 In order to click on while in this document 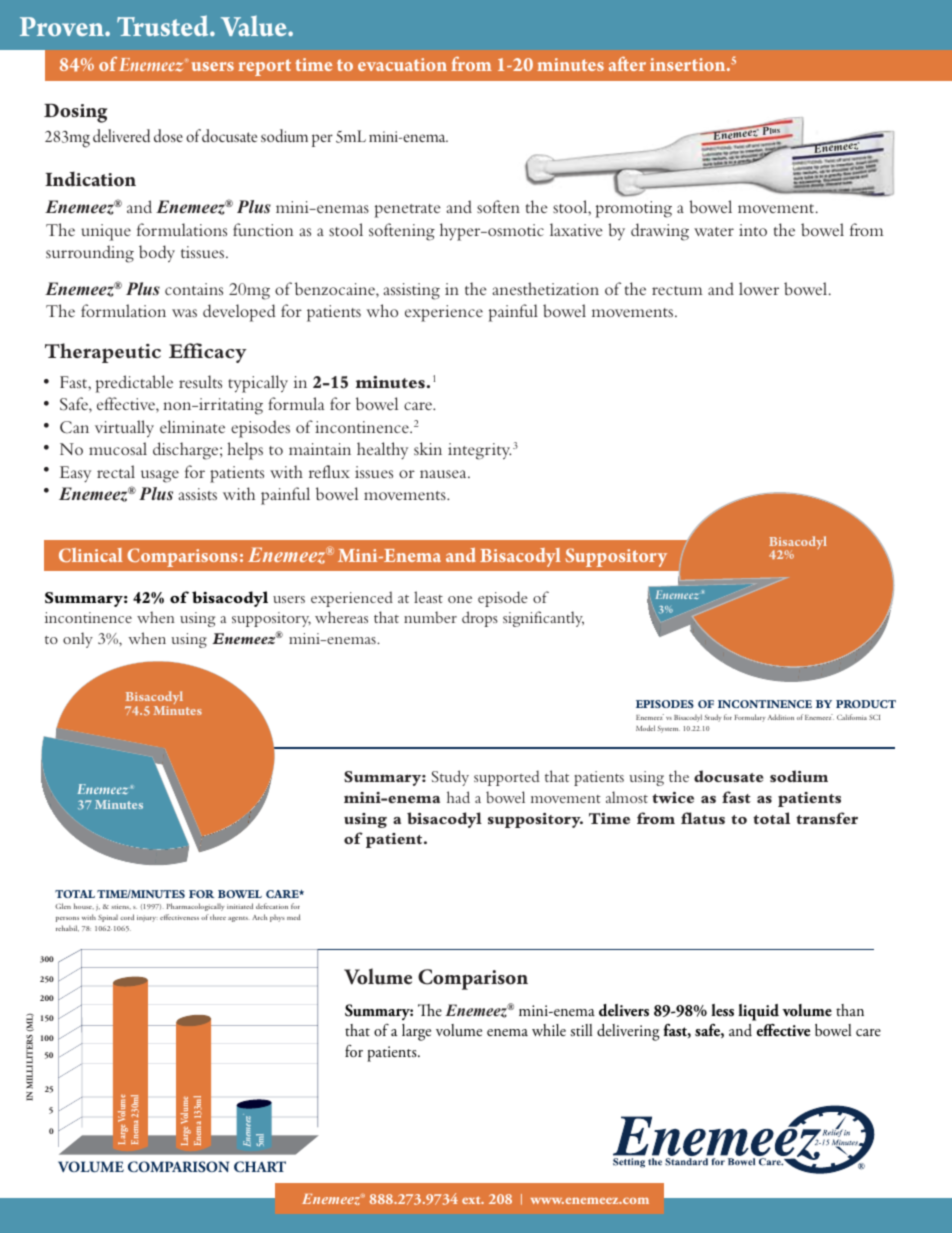, I will do `click(549, 1030)`.
